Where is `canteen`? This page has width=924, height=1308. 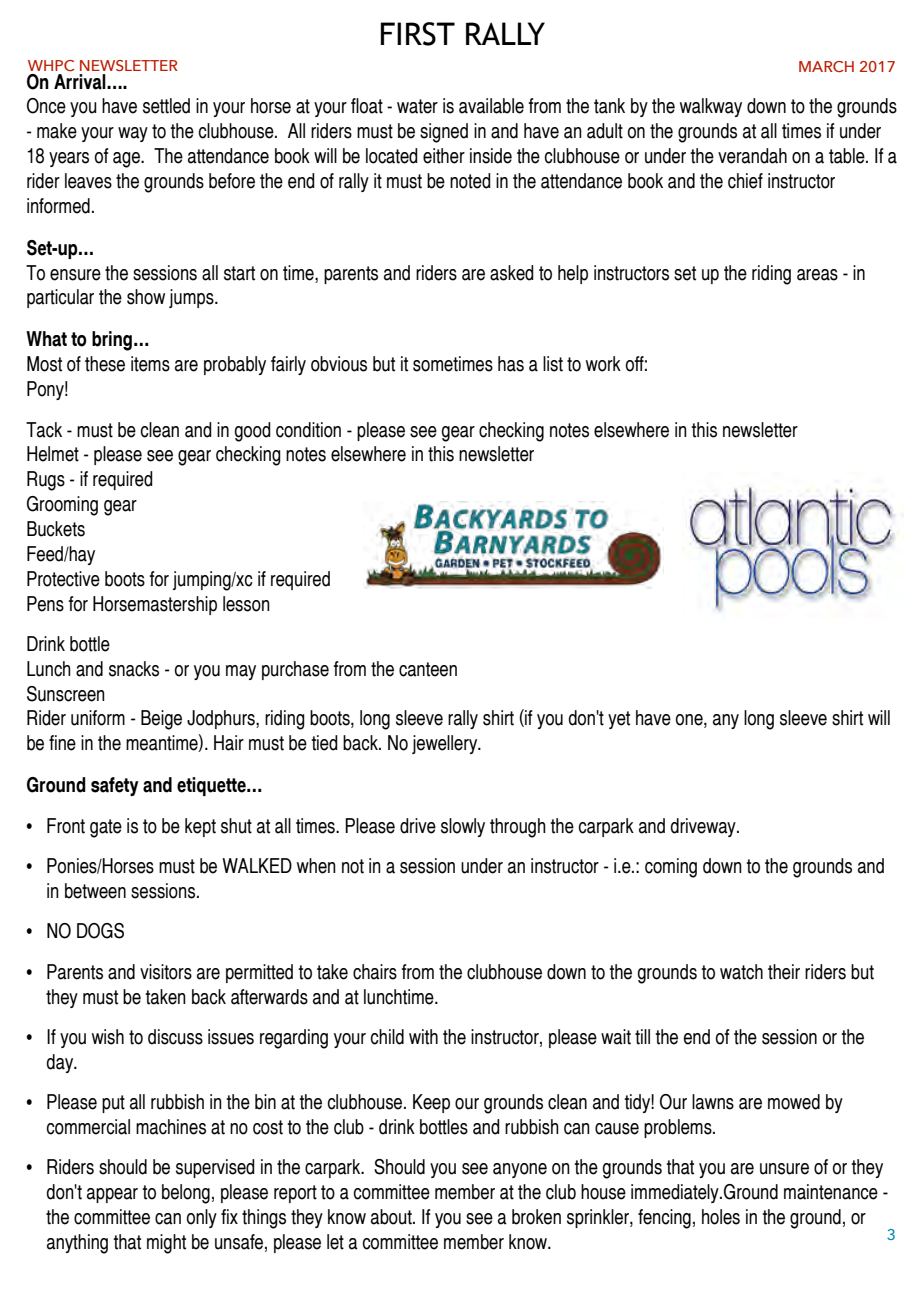 canteen is located at coordinates (428, 669).
